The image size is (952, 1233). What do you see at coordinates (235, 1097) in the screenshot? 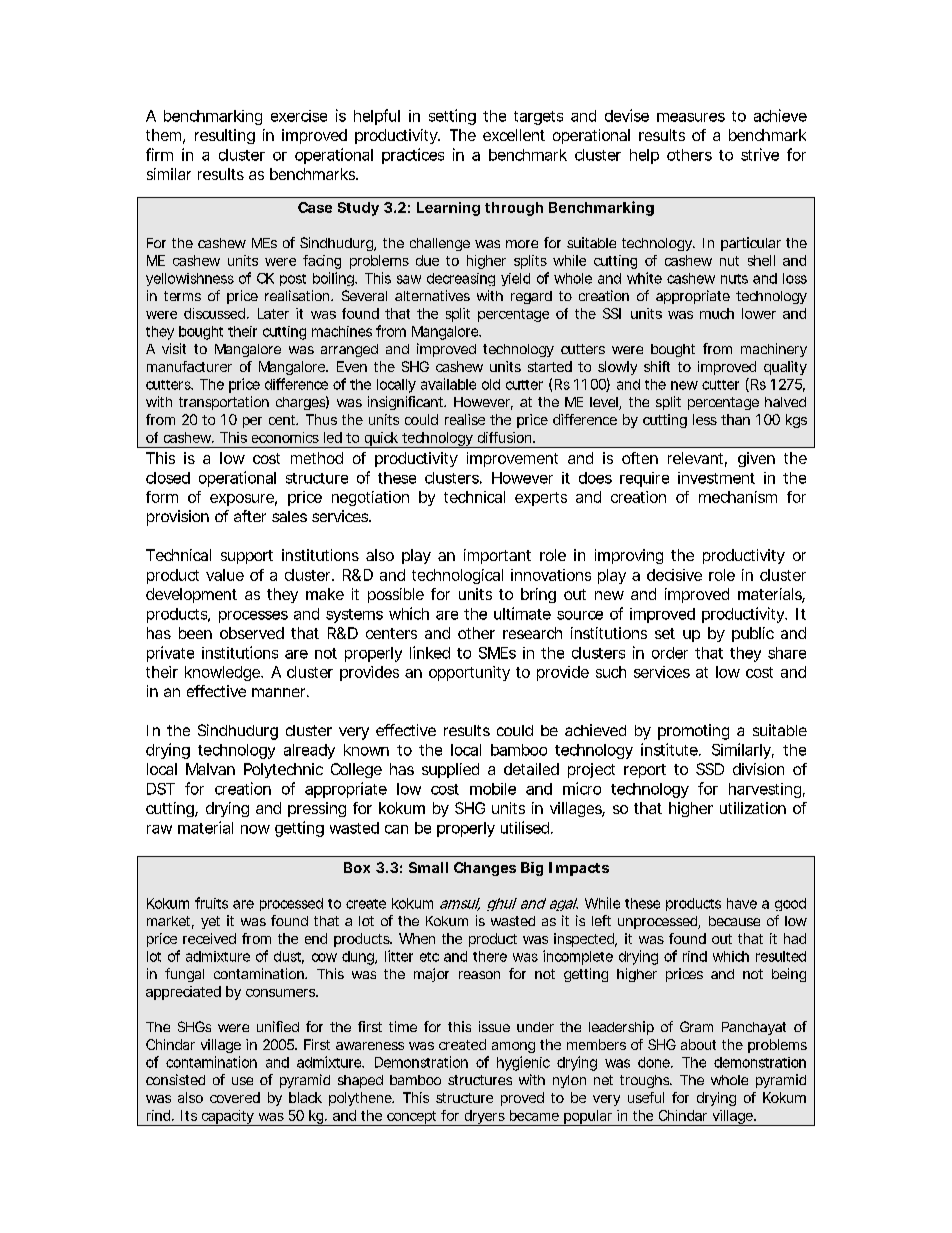
I see `covered` at bounding box center [235, 1097].
